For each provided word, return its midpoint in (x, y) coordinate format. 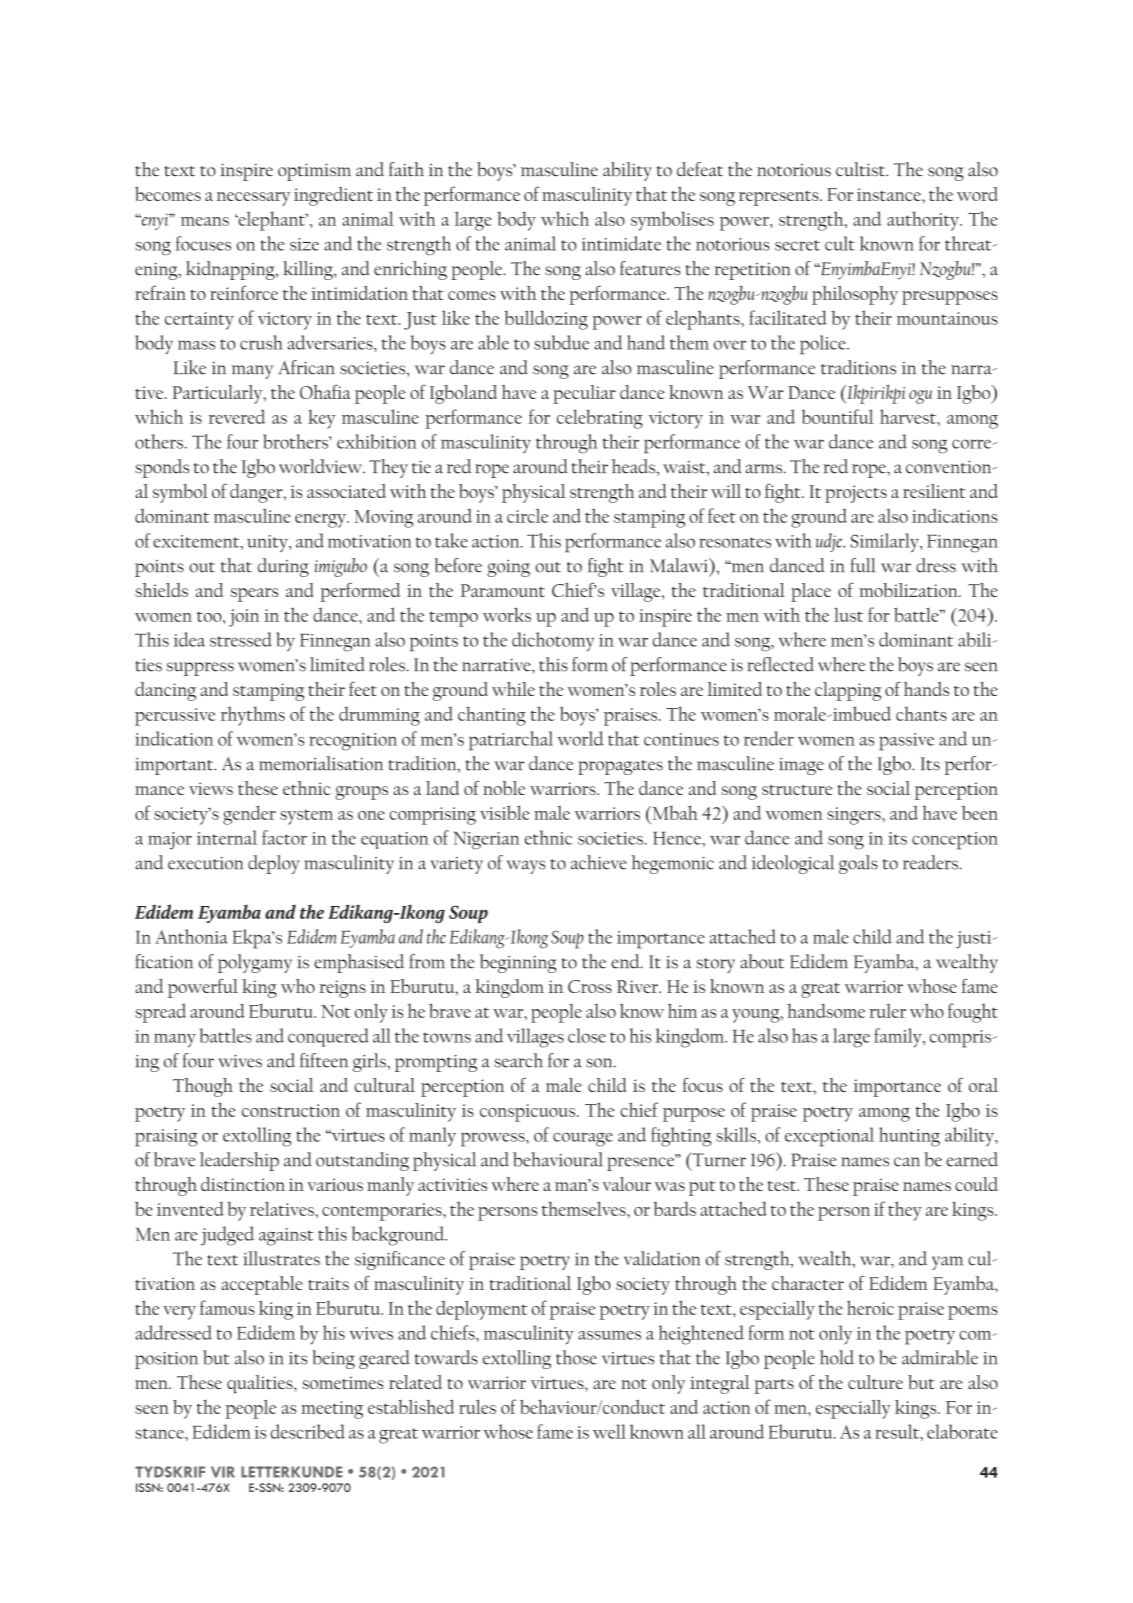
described (308, 1431)
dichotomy (553, 641)
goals (858, 864)
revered (237, 416)
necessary (253, 199)
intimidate (621, 243)
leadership (239, 1161)
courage (583, 1140)
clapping (848, 691)
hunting (909, 1137)
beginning (518, 963)
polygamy (255, 963)
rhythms (253, 716)
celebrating (600, 419)
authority (924, 221)
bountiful (837, 416)
